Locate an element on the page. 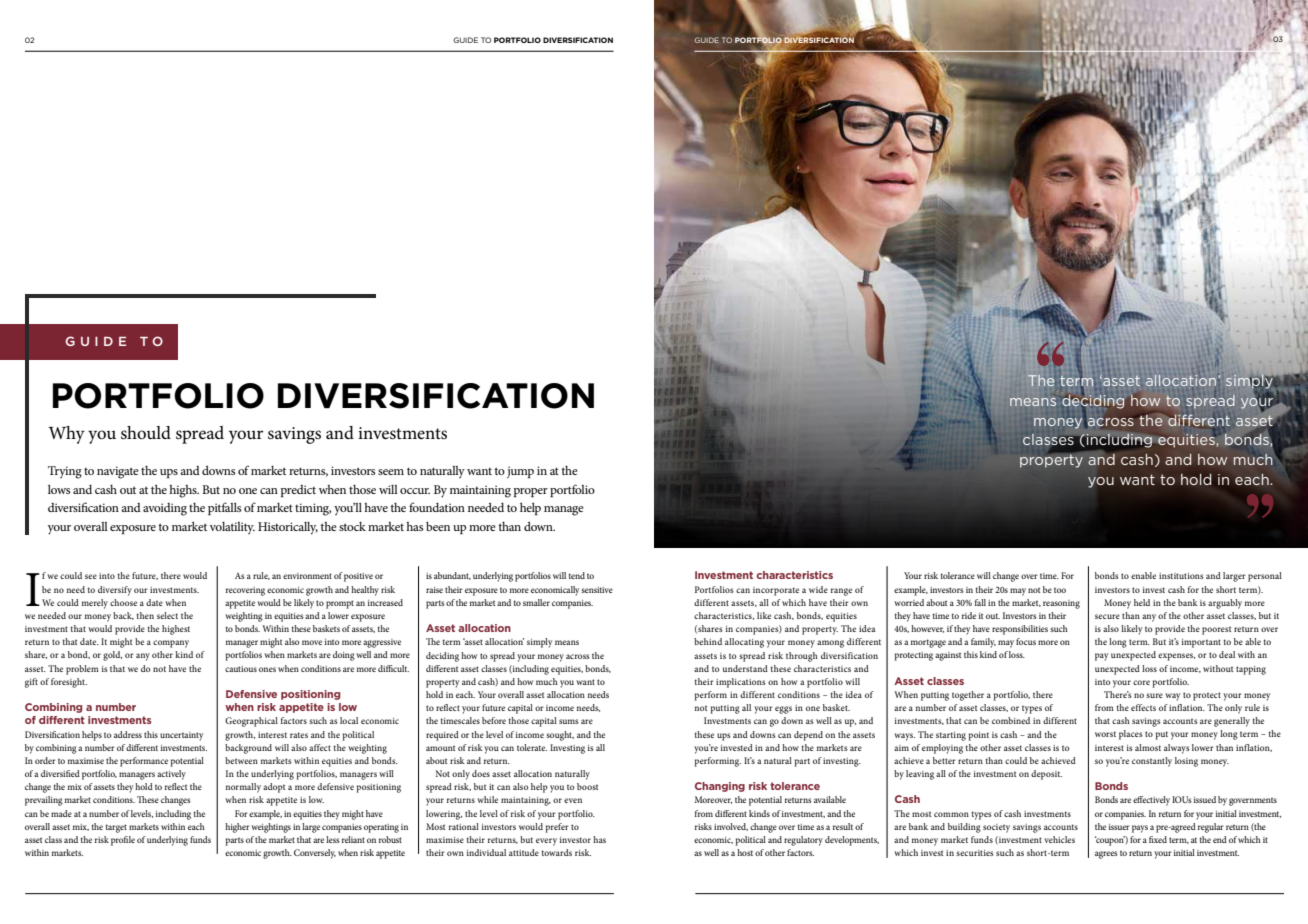  places is located at coordinates (1131, 735).
